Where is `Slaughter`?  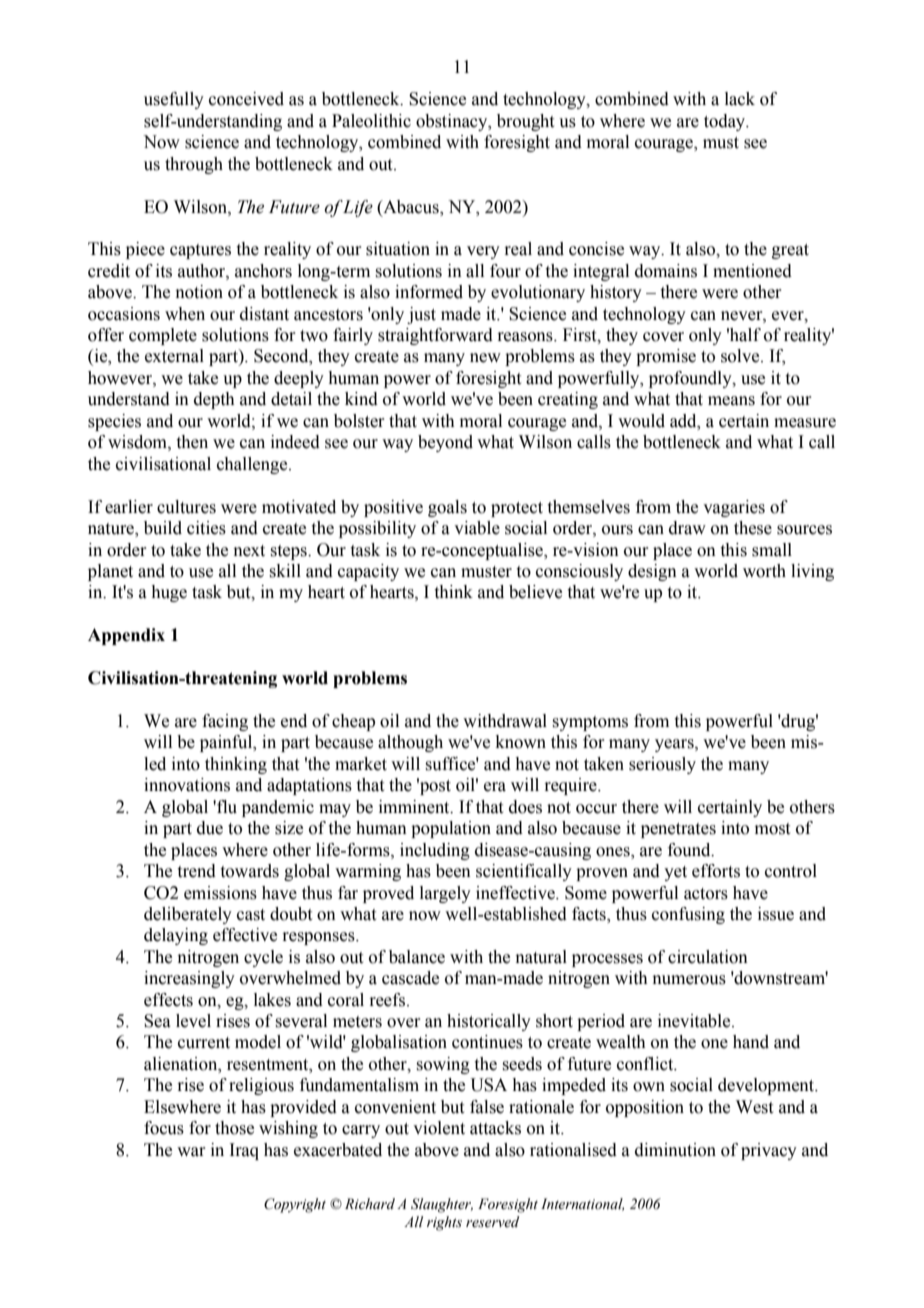 Slaughter is located at coordinates (442, 1205).
